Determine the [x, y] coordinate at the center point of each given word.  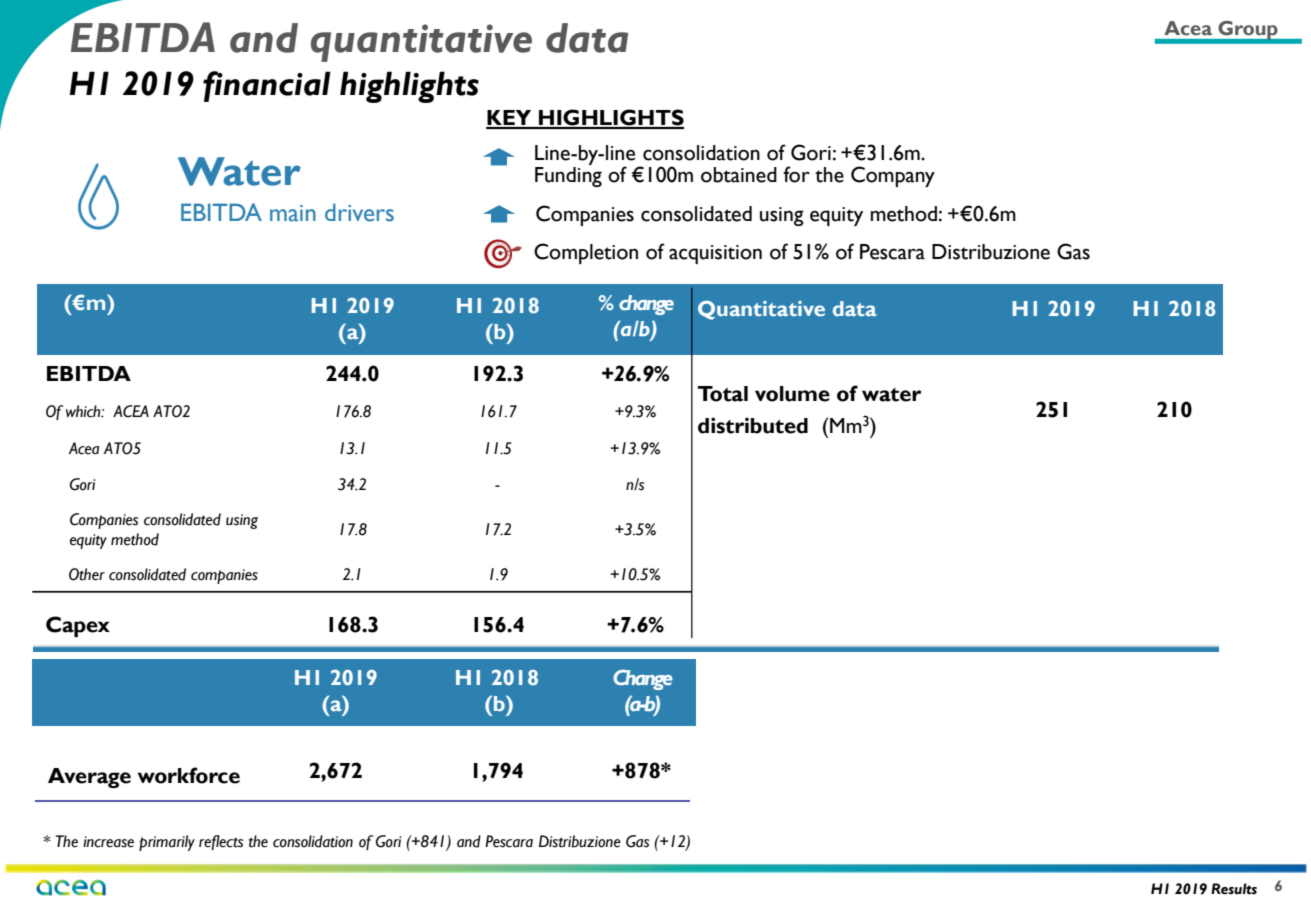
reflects [221, 842]
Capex [78, 626]
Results [1234, 889]
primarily [167, 843]
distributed [753, 425]
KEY [510, 119]
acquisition [715, 254]
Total [723, 394]
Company [893, 176]
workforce [189, 775]
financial [267, 86]
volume [792, 394]
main [293, 213]
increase [108, 842]
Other [87, 574]
